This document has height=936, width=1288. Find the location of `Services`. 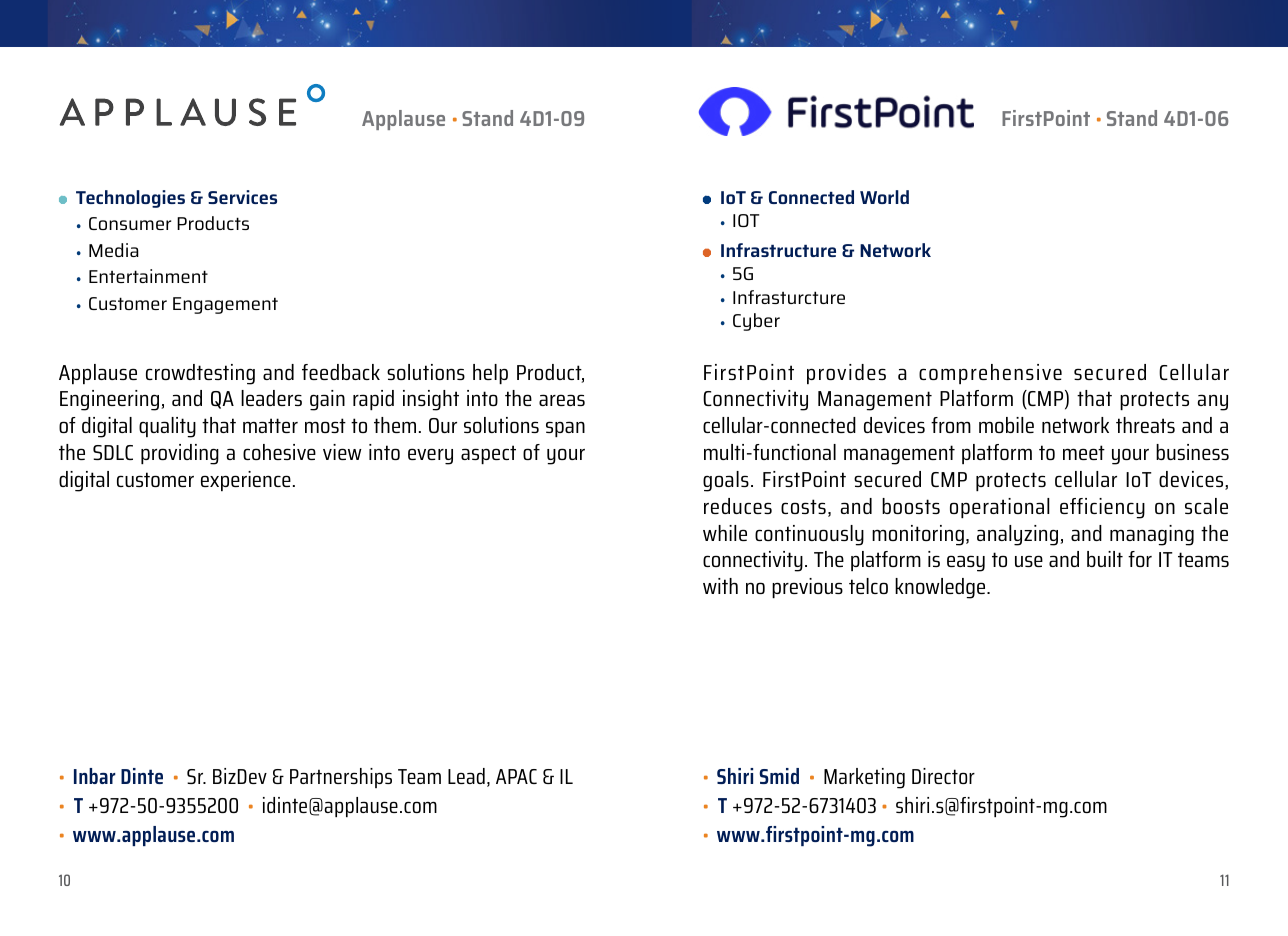

Services is located at coordinates (242, 197).
